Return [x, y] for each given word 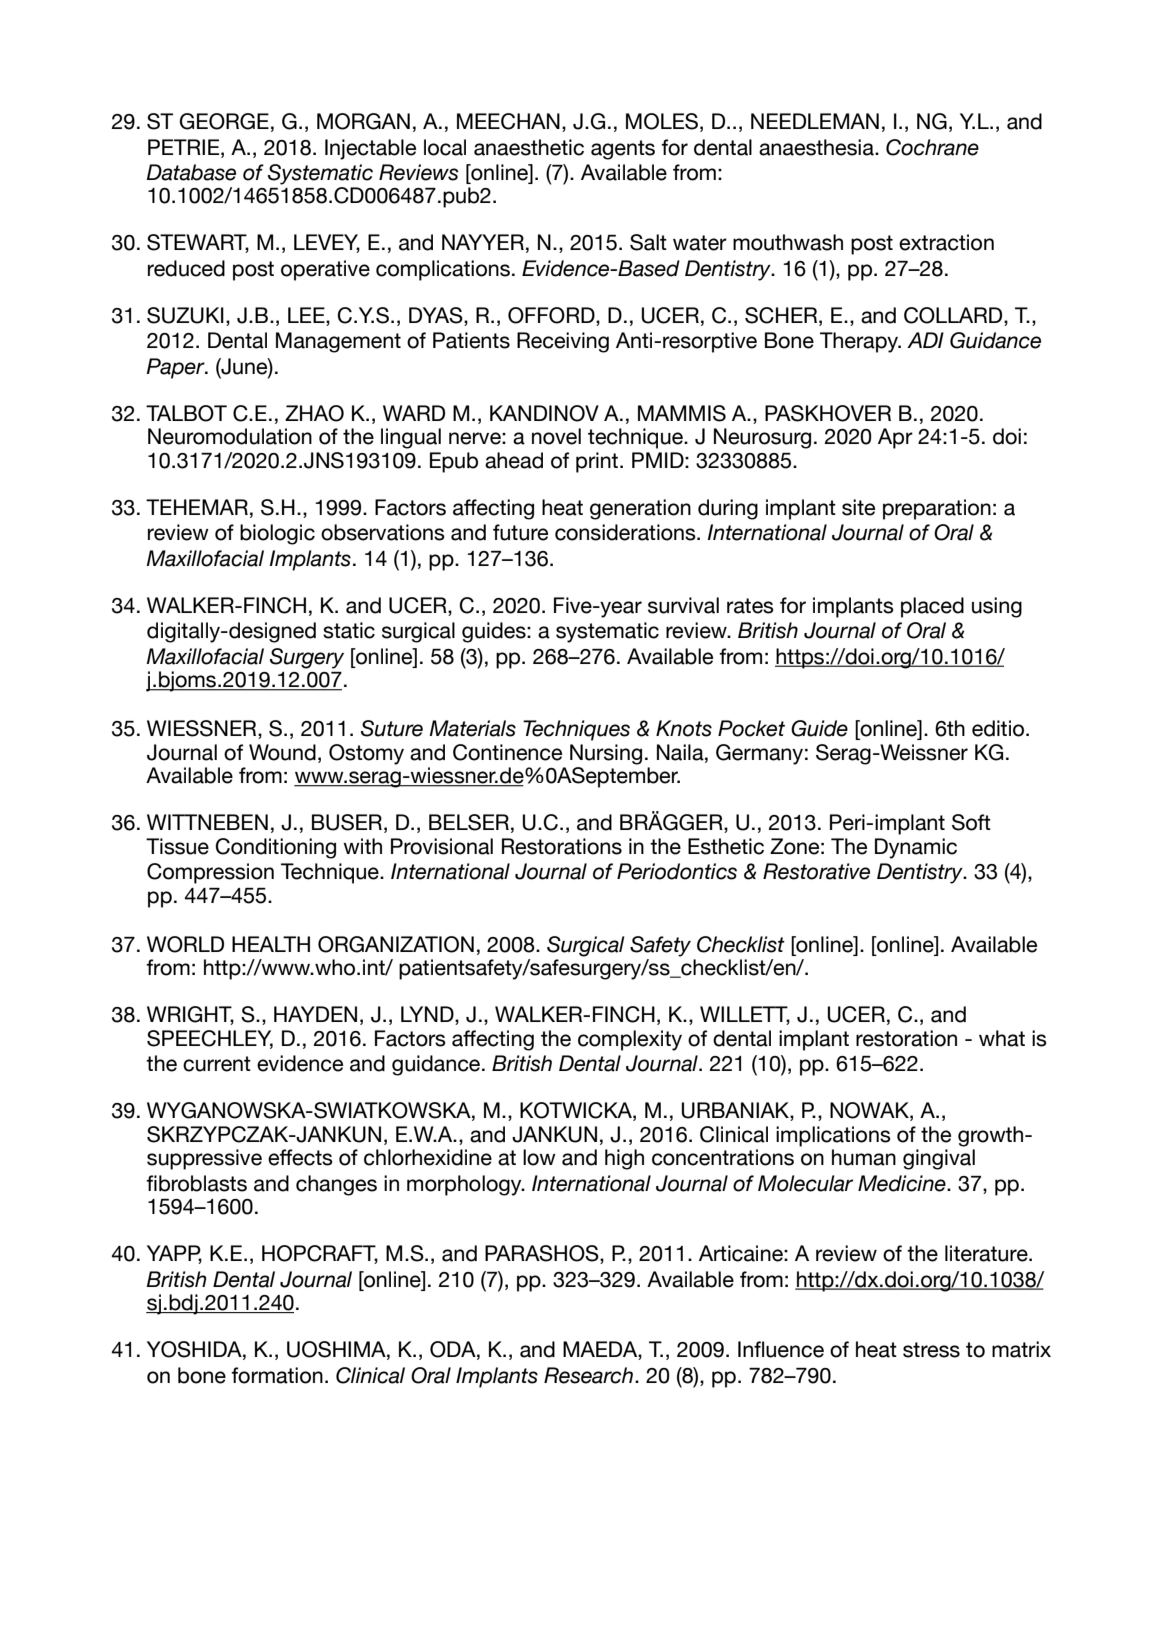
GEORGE [224, 121]
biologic [277, 534]
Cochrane [932, 147]
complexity [630, 1040]
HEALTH [271, 944]
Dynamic [916, 848]
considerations [626, 532]
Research [588, 1375]
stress [931, 1350]
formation [277, 1375]
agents [623, 150]
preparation [937, 509]
